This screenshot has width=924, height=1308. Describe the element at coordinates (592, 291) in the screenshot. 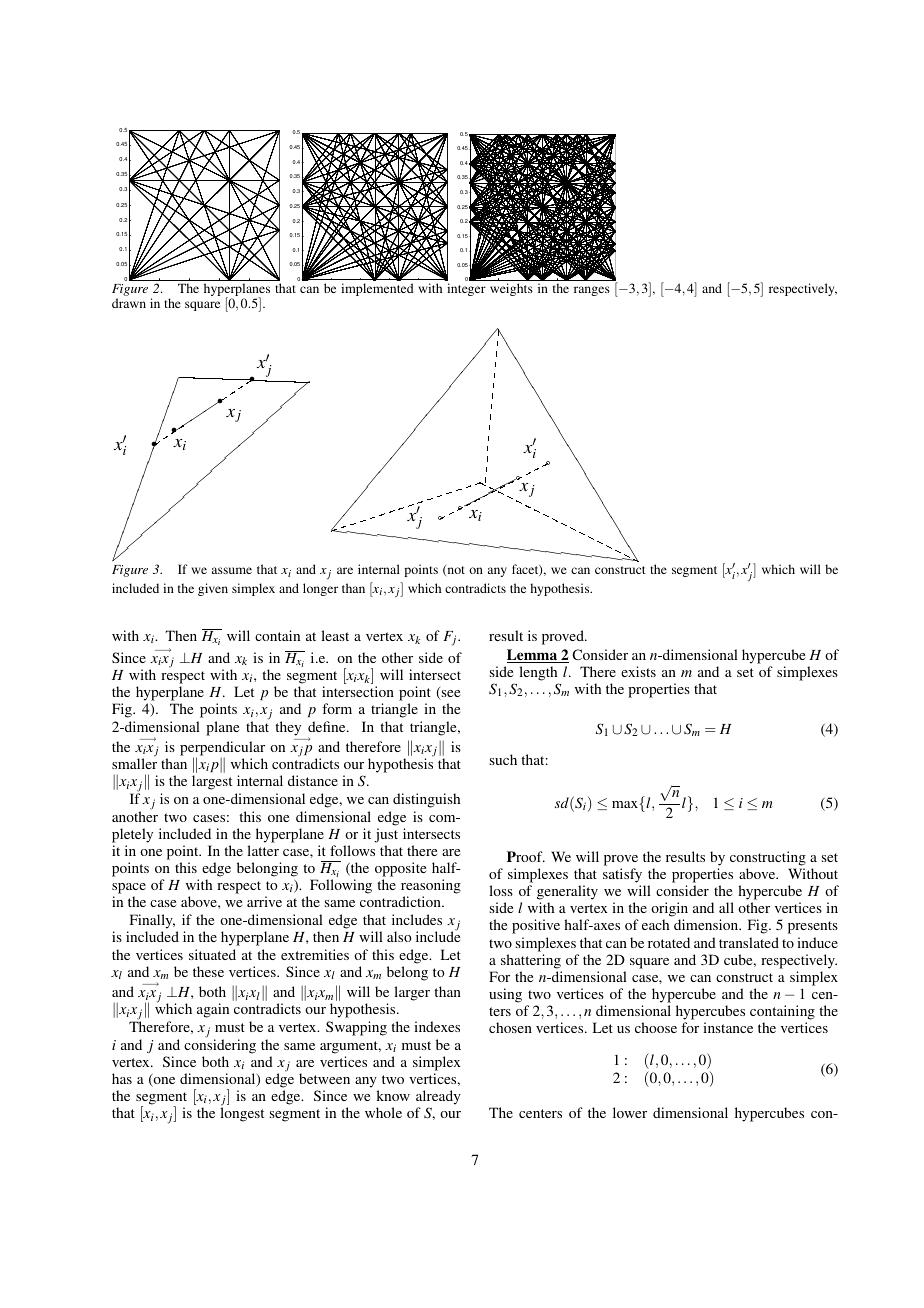

I see `ranges` at that location.
